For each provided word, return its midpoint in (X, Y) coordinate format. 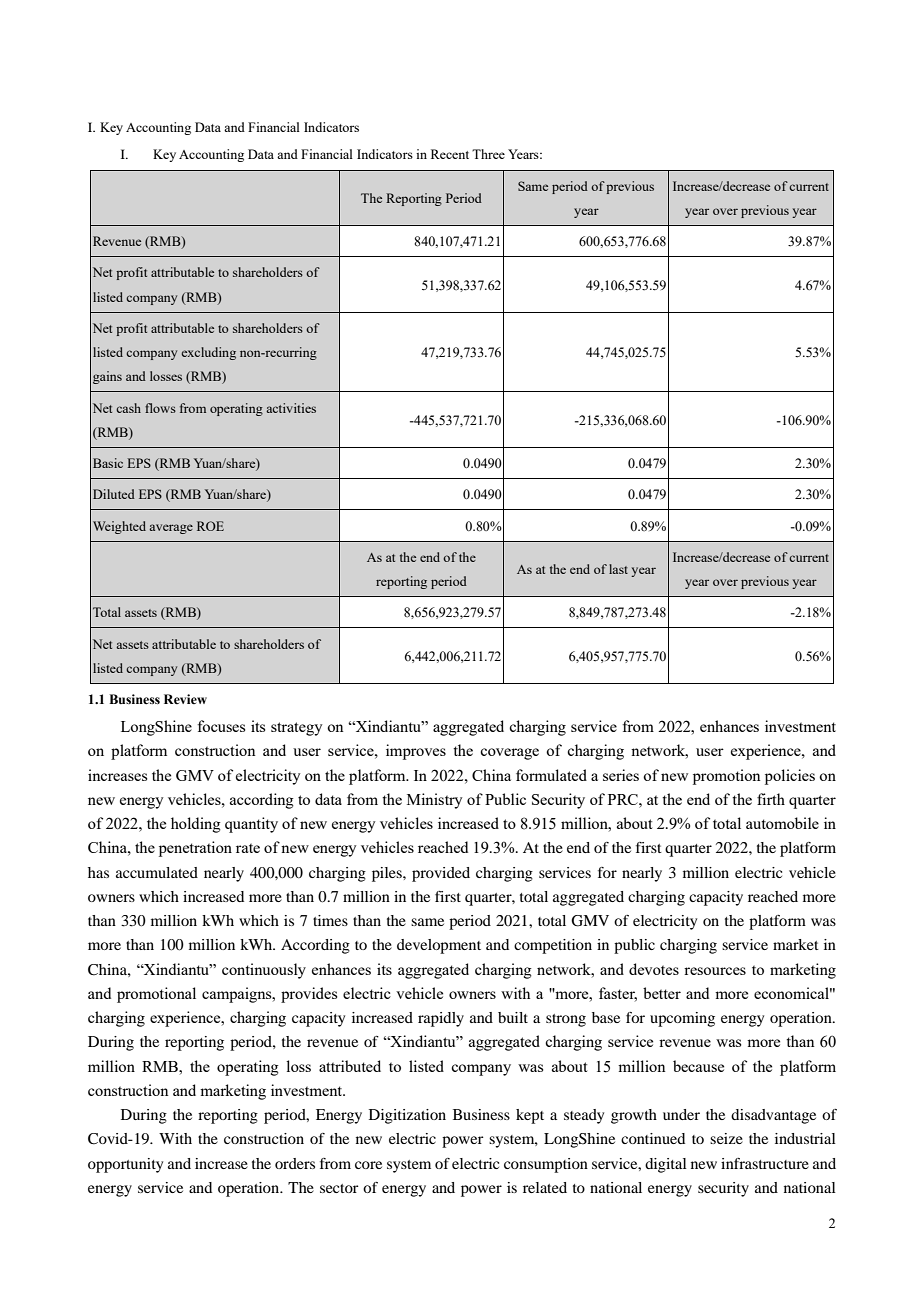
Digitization (407, 1116)
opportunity (125, 1165)
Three (488, 154)
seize (726, 1138)
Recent (450, 154)
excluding (209, 353)
